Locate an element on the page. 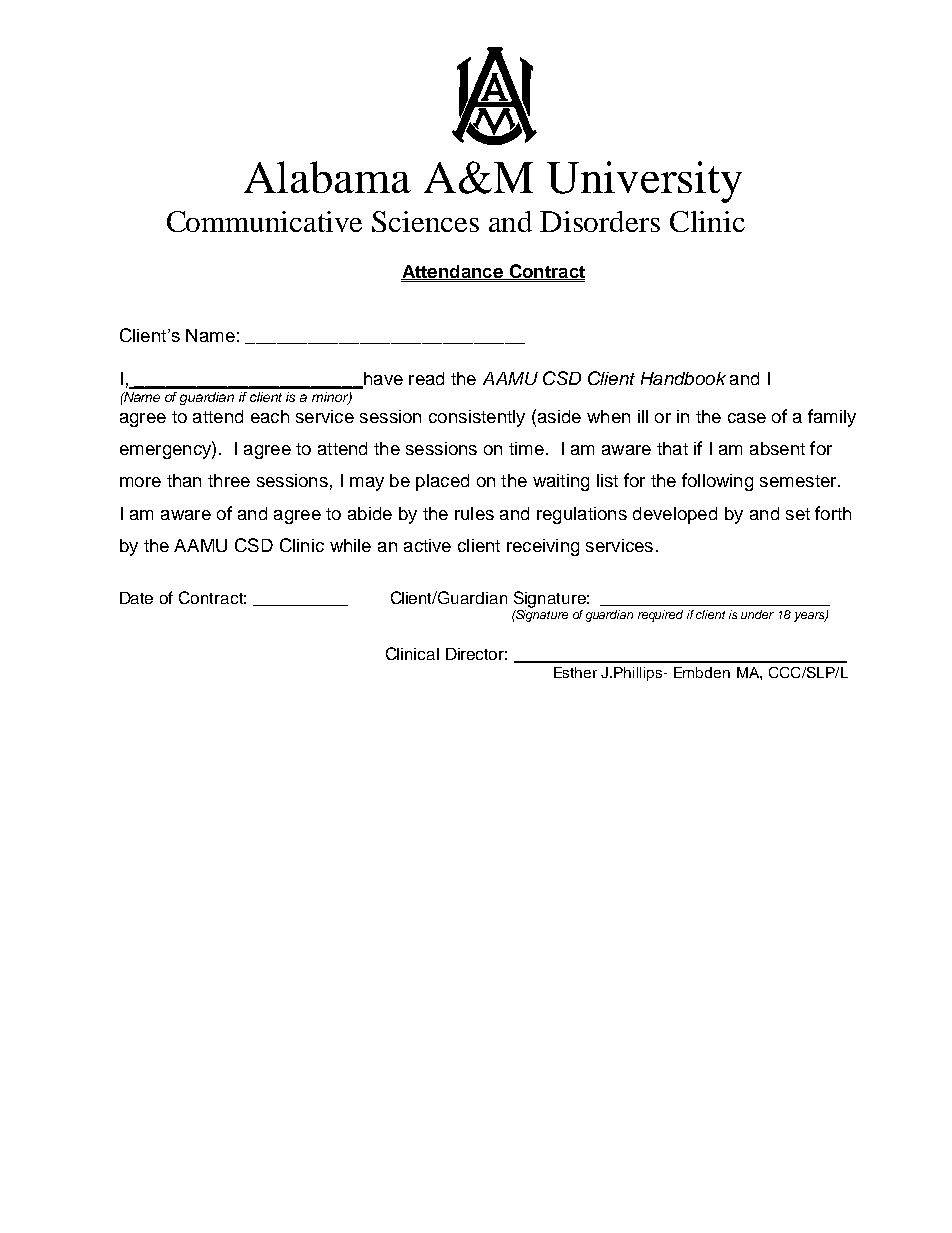 The width and height of the image is (952, 1233). Communicative is located at coordinates (264, 221).
